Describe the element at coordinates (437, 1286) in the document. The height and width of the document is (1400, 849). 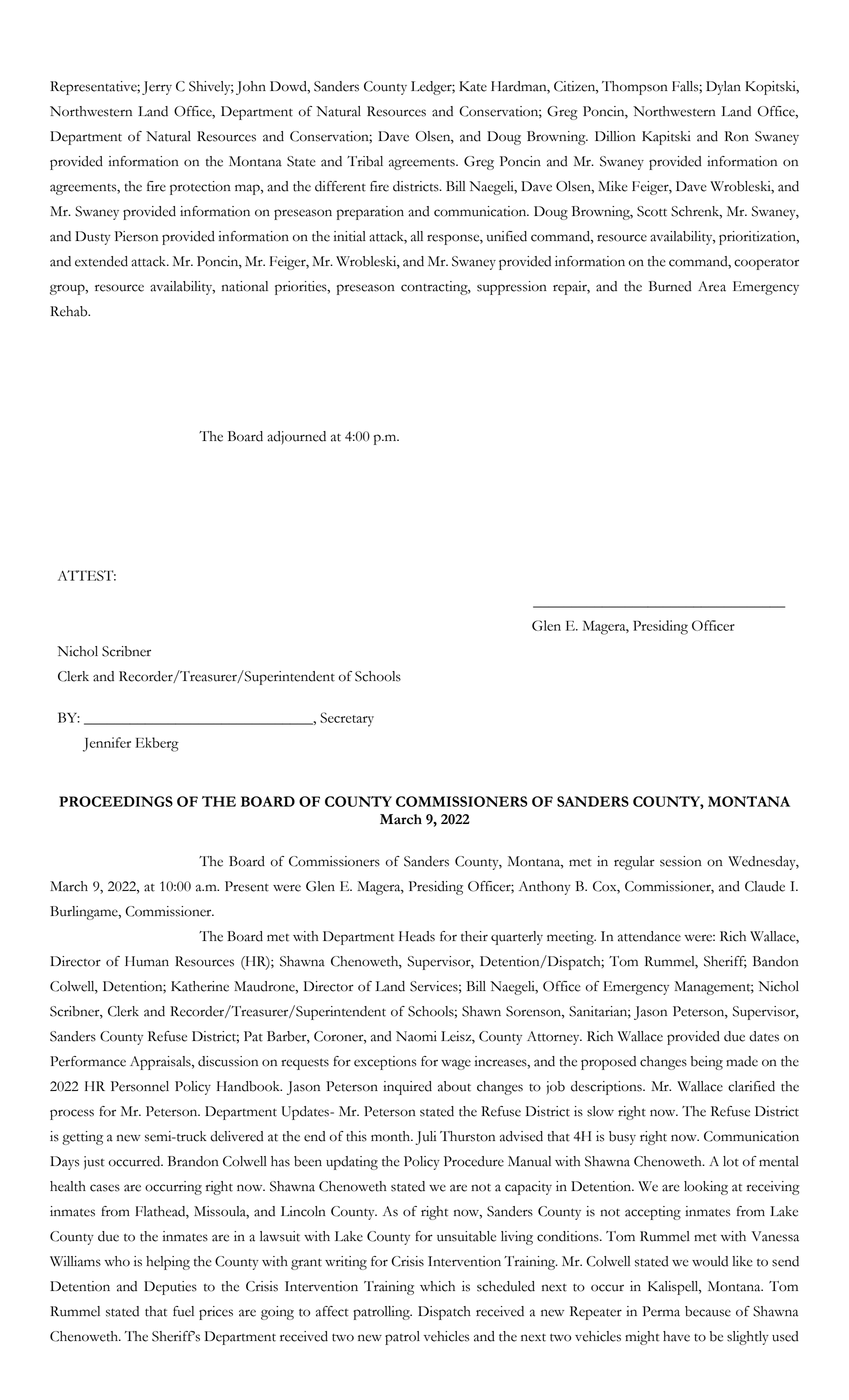
I see `which` at that location.
